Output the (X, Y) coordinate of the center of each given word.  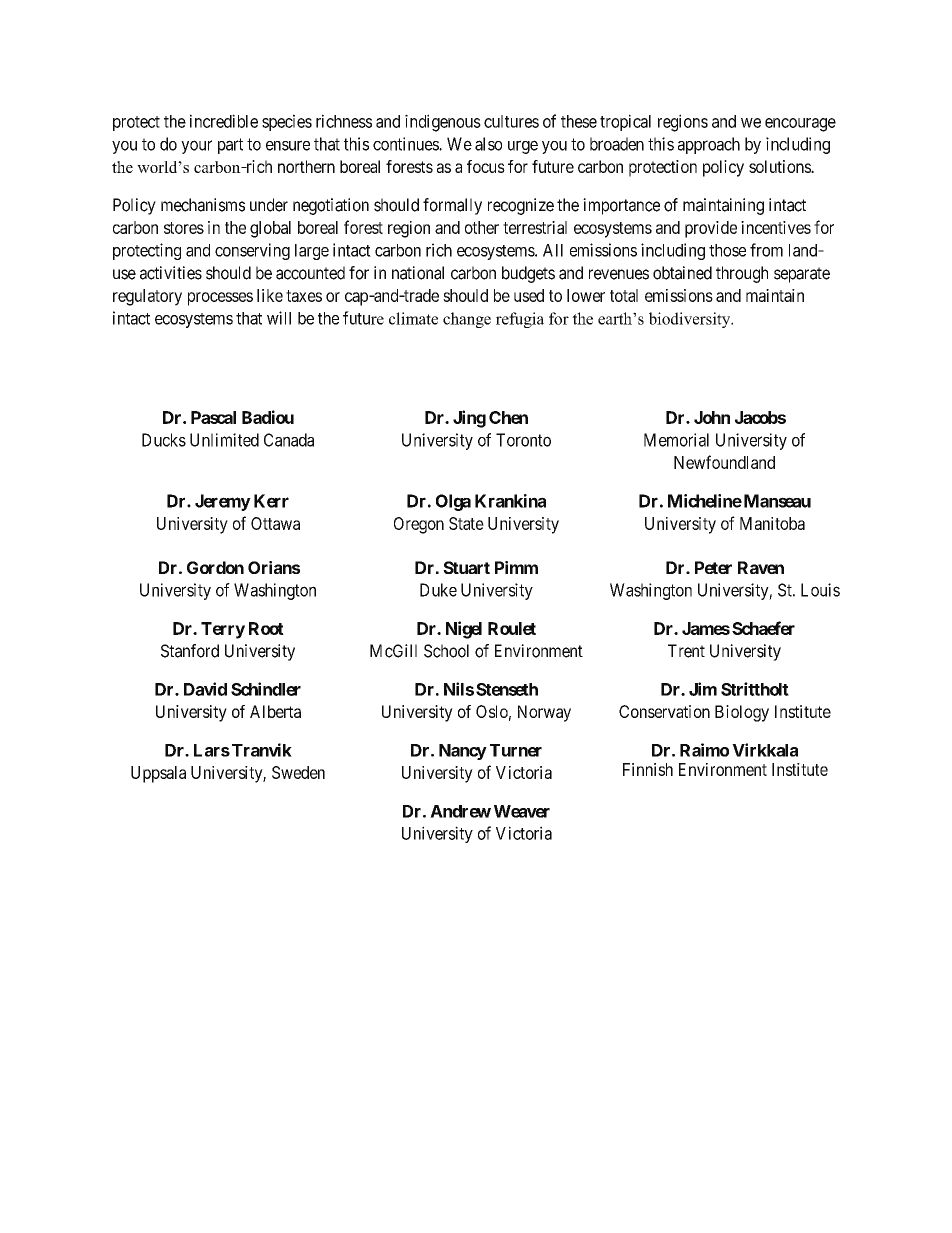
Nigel (464, 630)
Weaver (522, 811)
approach (709, 145)
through (742, 274)
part (230, 146)
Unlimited (224, 440)
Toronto (523, 440)
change (467, 320)
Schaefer (763, 628)
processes (220, 299)
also (488, 144)
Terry (223, 630)
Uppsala (158, 774)
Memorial (676, 440)
